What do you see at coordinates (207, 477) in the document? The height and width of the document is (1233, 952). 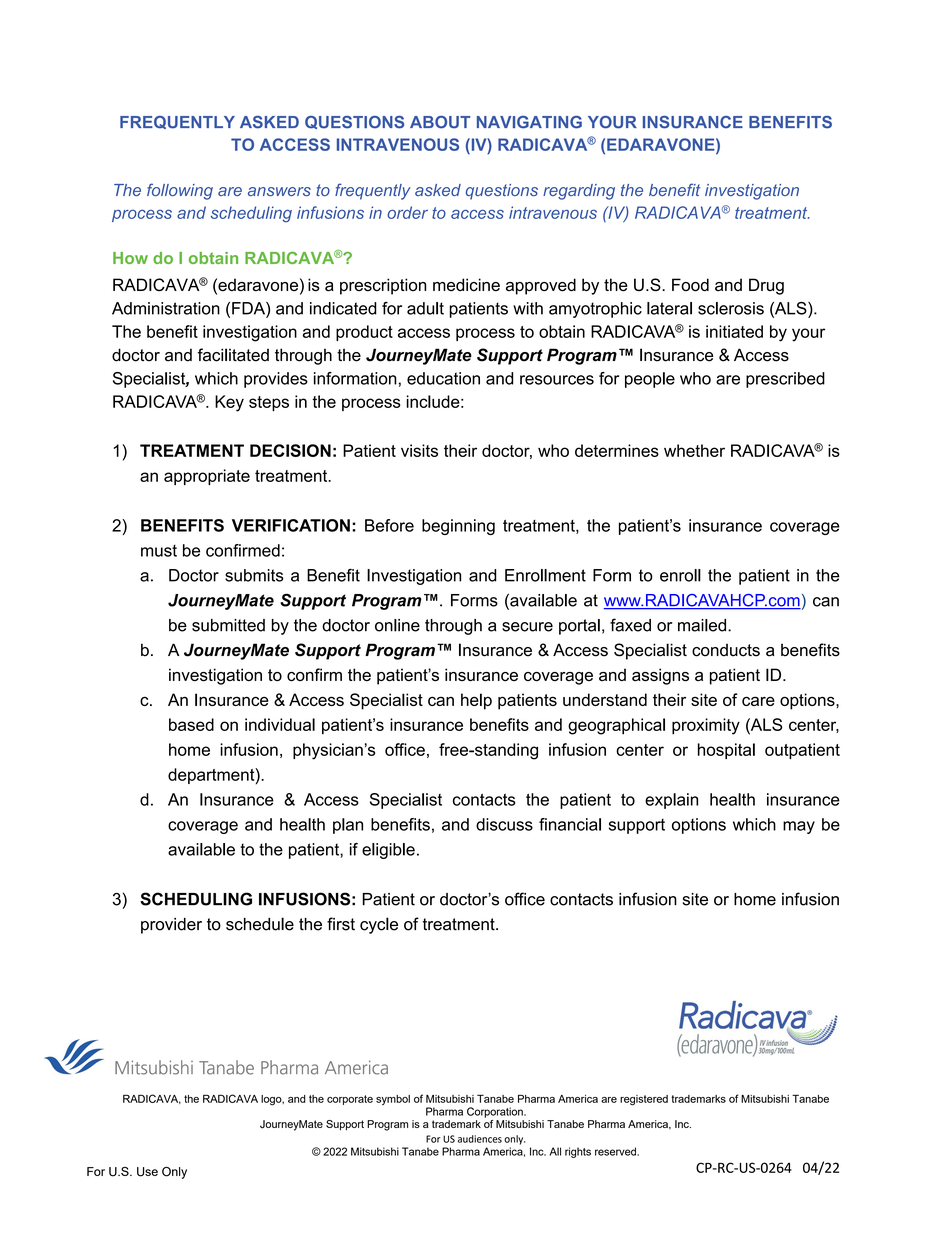 I see `appropriate` at bounding box center [207, 477].
